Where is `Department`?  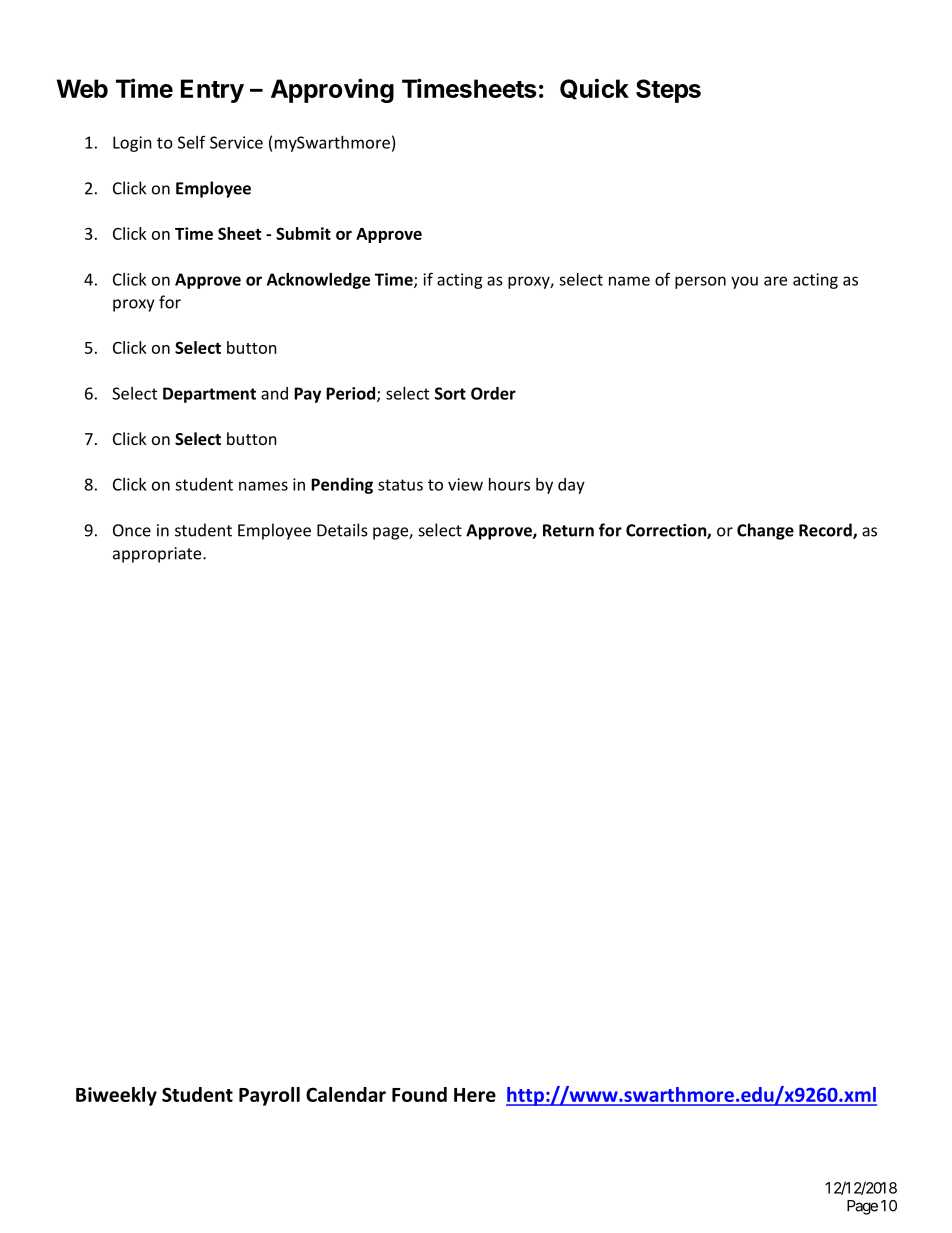
Department is located at coordinates (209, 395).
